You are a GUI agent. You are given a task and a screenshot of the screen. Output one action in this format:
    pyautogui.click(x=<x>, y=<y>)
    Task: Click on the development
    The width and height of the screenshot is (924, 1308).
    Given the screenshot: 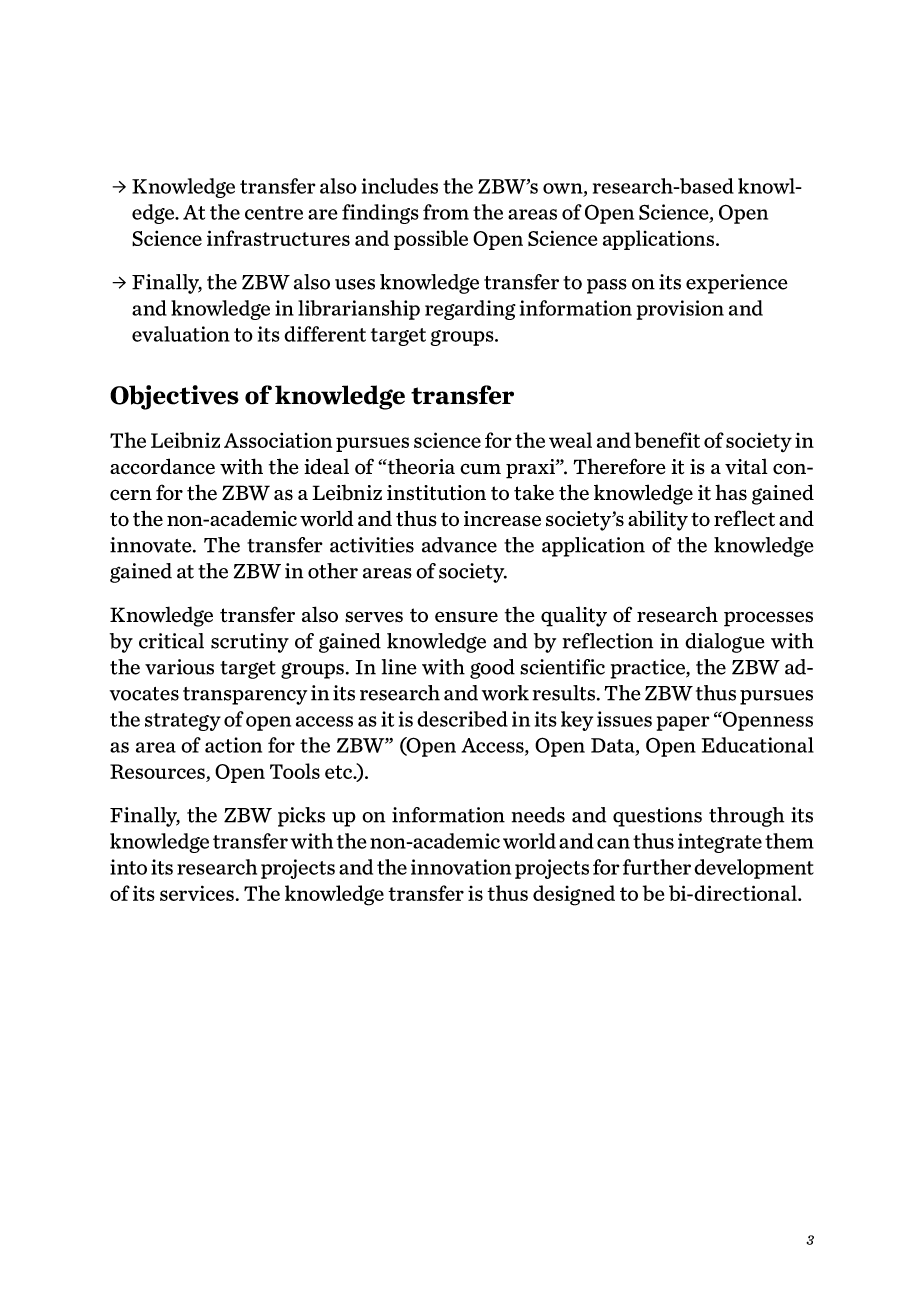 What is the action you would take?
    pyautogui.click(x=754, y=869)
